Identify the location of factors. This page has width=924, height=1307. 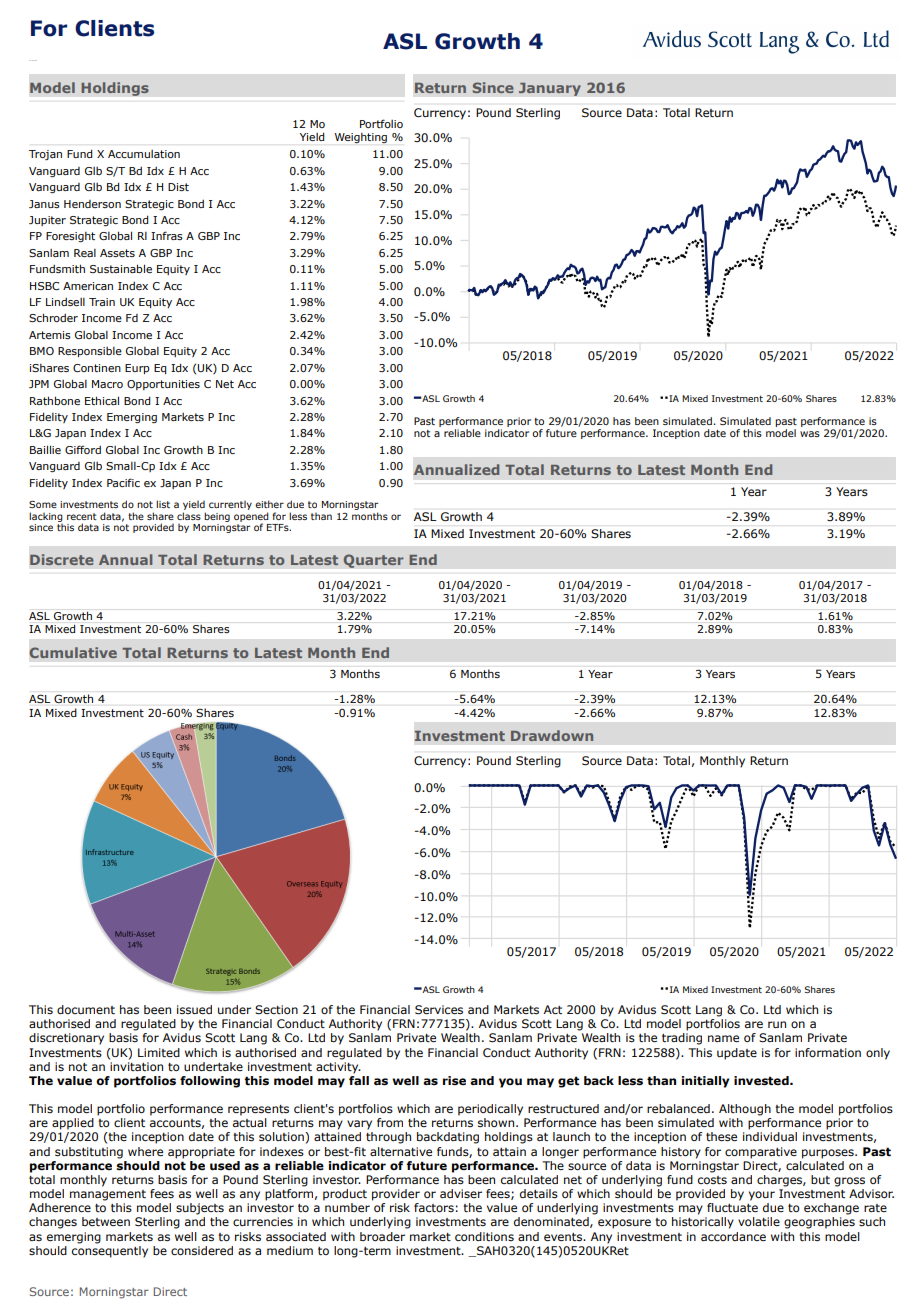
(434, 1207).
